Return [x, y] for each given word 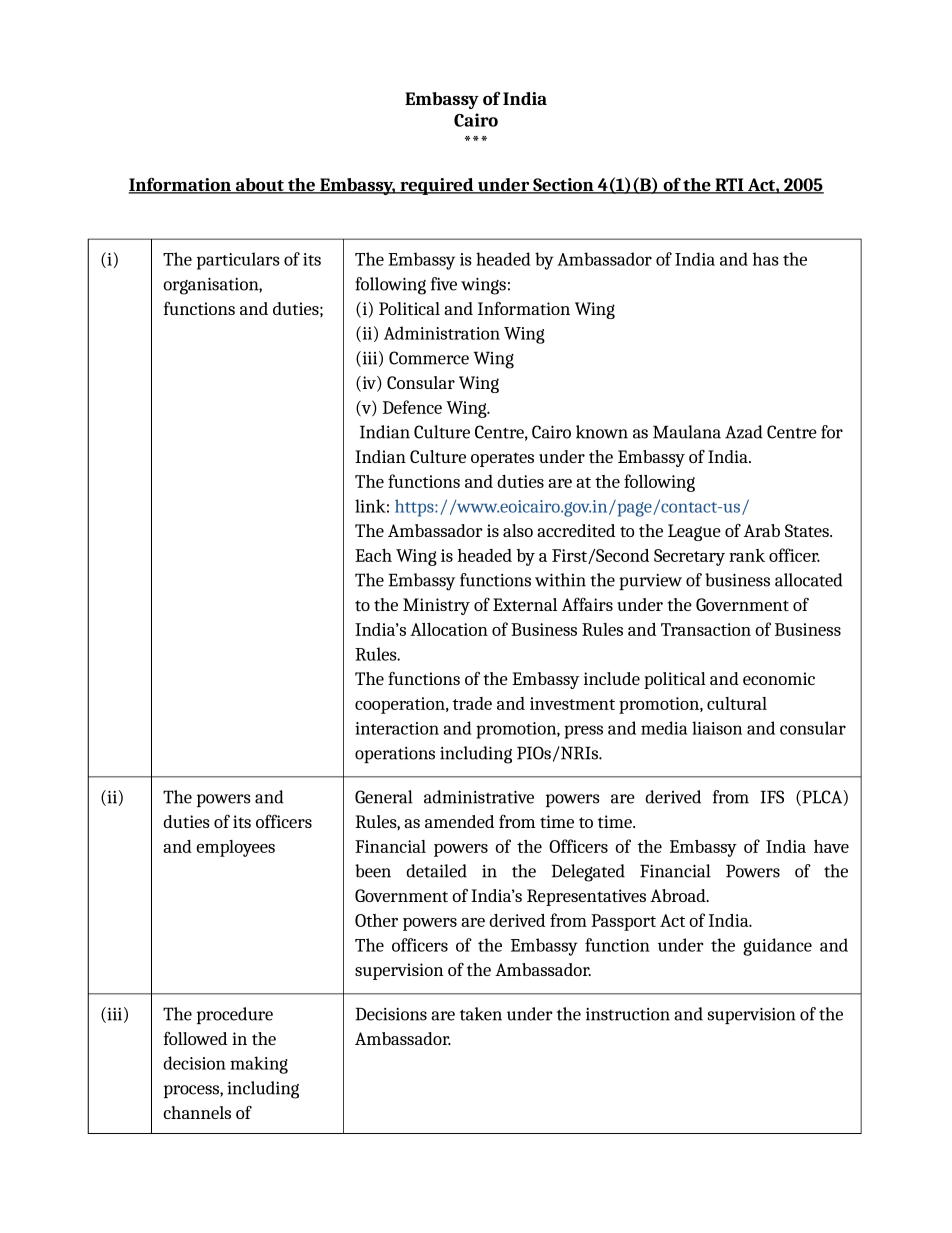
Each [373, 555]
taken [481, 1014]
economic [779, 678]
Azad [744, 432]
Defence [412, 407]
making [259, 1065]
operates [502, 459]
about [260, 186]
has [766, 259]
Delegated [588, 873]
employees [235, 848]
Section [563, 186]
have [831, 846]
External [525, 604]
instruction [628, 1014]
